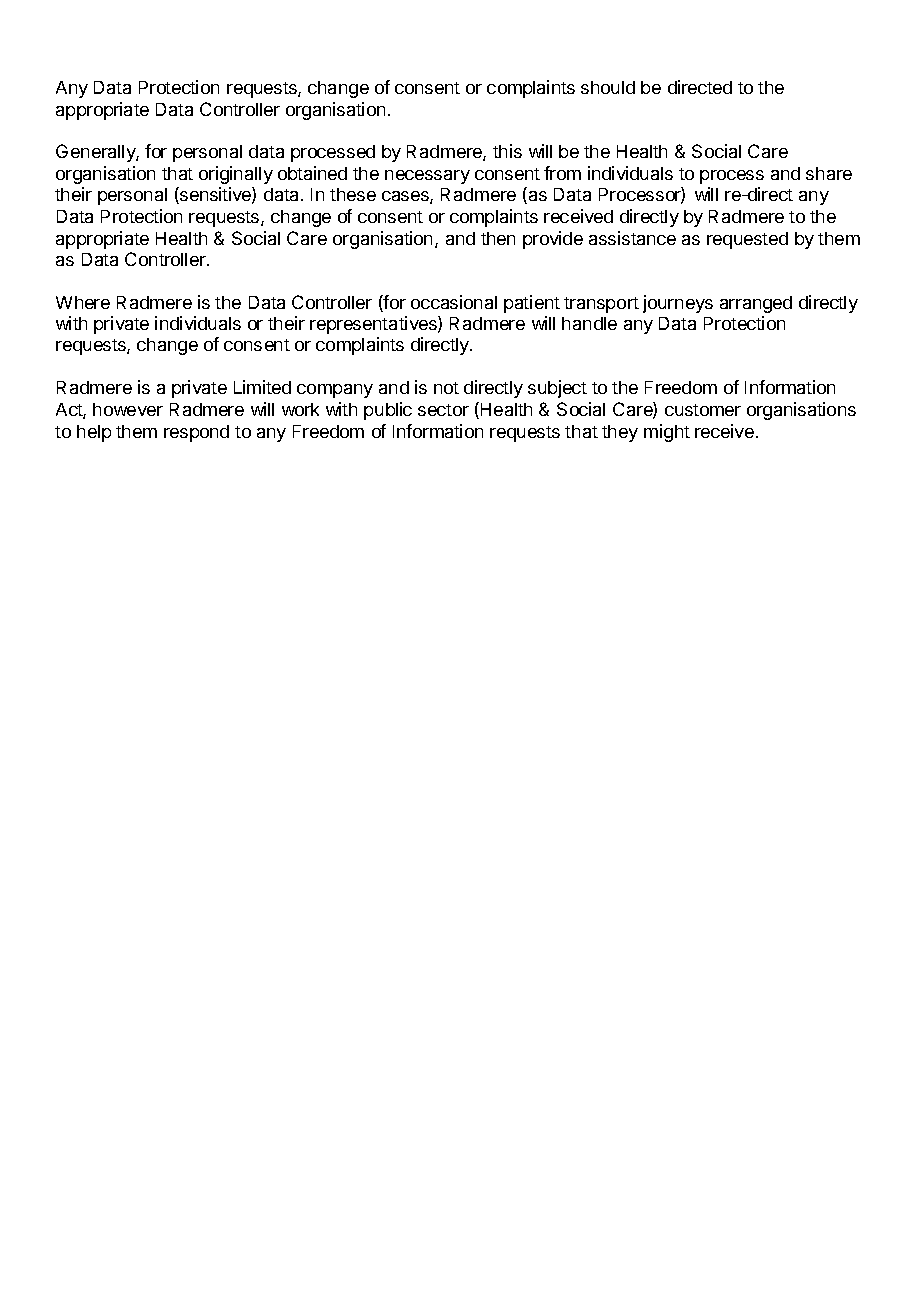 The height and width of the image is (1308, 924). Describe the element at coordinates (454, 302) in the image. I see `occasional` at that location.
